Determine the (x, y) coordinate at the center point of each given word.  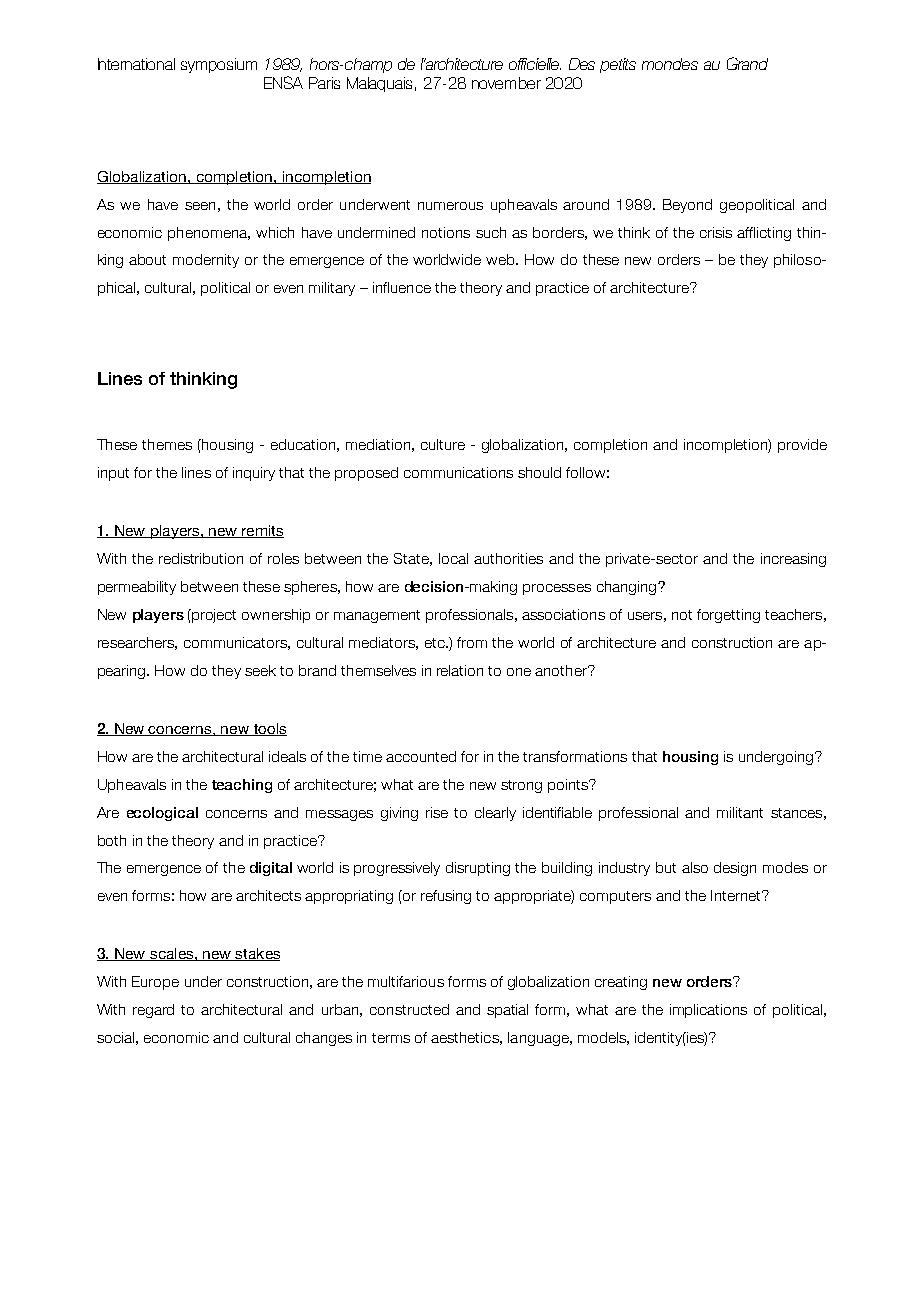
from (472, 642)
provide (802, 446)
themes (167, 444)
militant (740, 812)
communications (458, 472)
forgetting (728, 616)
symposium (219, 65)
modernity (206, 261)
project (214, 616)
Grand (747, 63)
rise (437, 812)
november (506, 83)
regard (153, 1011)
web (501, 259)
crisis (716, 232)
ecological (162, 814)
